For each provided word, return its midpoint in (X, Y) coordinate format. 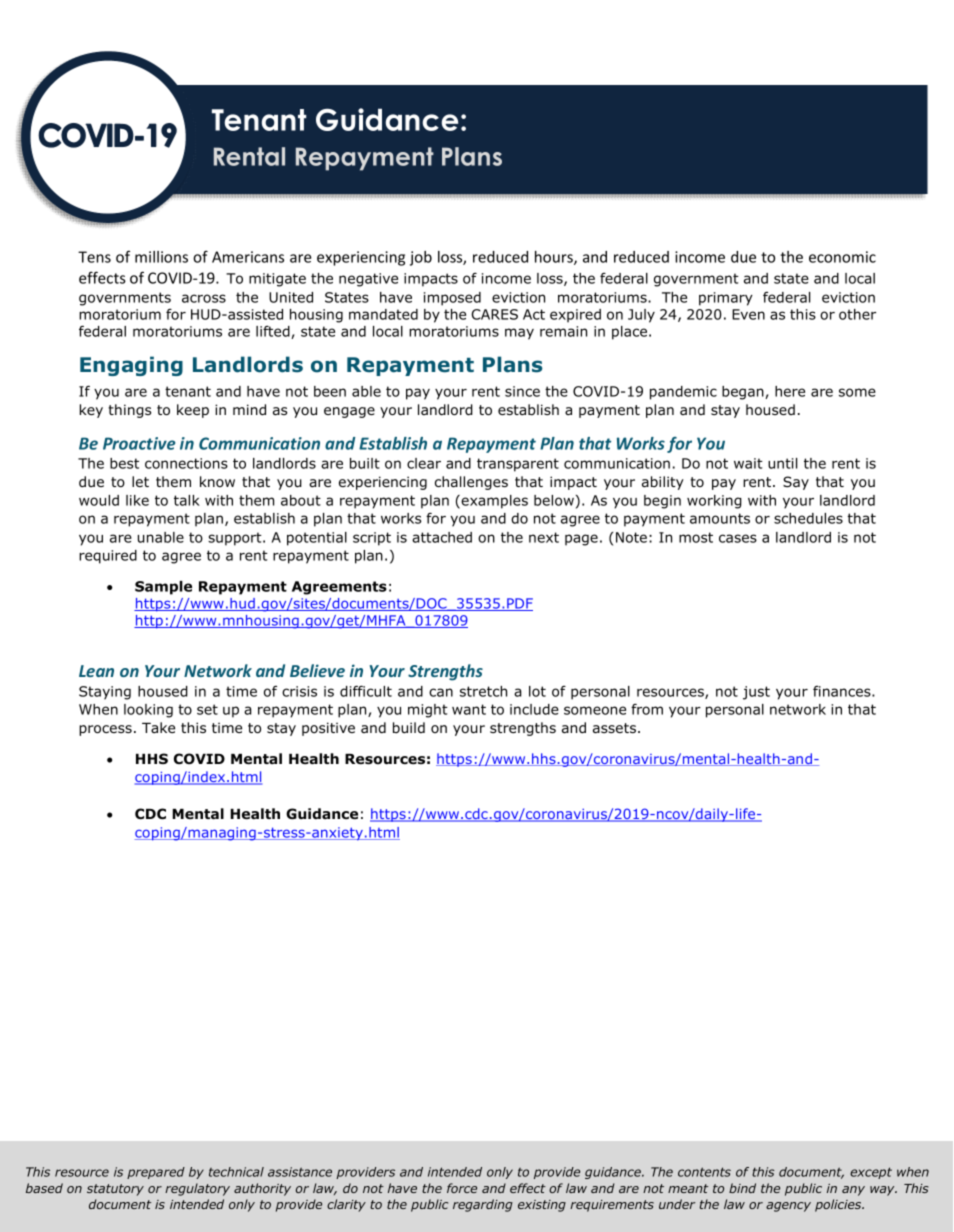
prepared (156, 1173)
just (756, 693)
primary (726, 299)
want (469, 709)
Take (158, 727)
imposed (452, 299)
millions (161, 257)
